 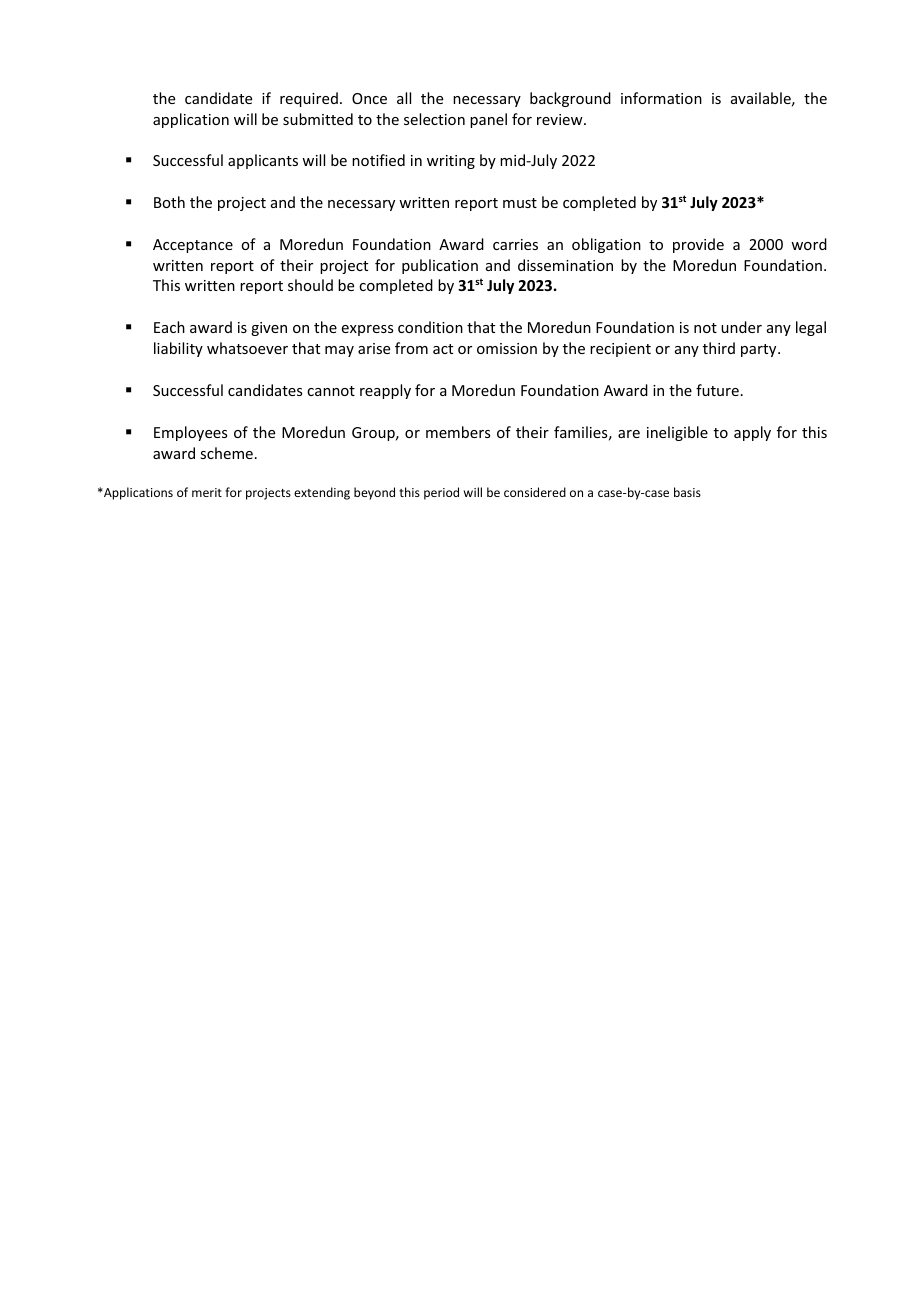 I want to click on provide, so click(x=698, y=245).
